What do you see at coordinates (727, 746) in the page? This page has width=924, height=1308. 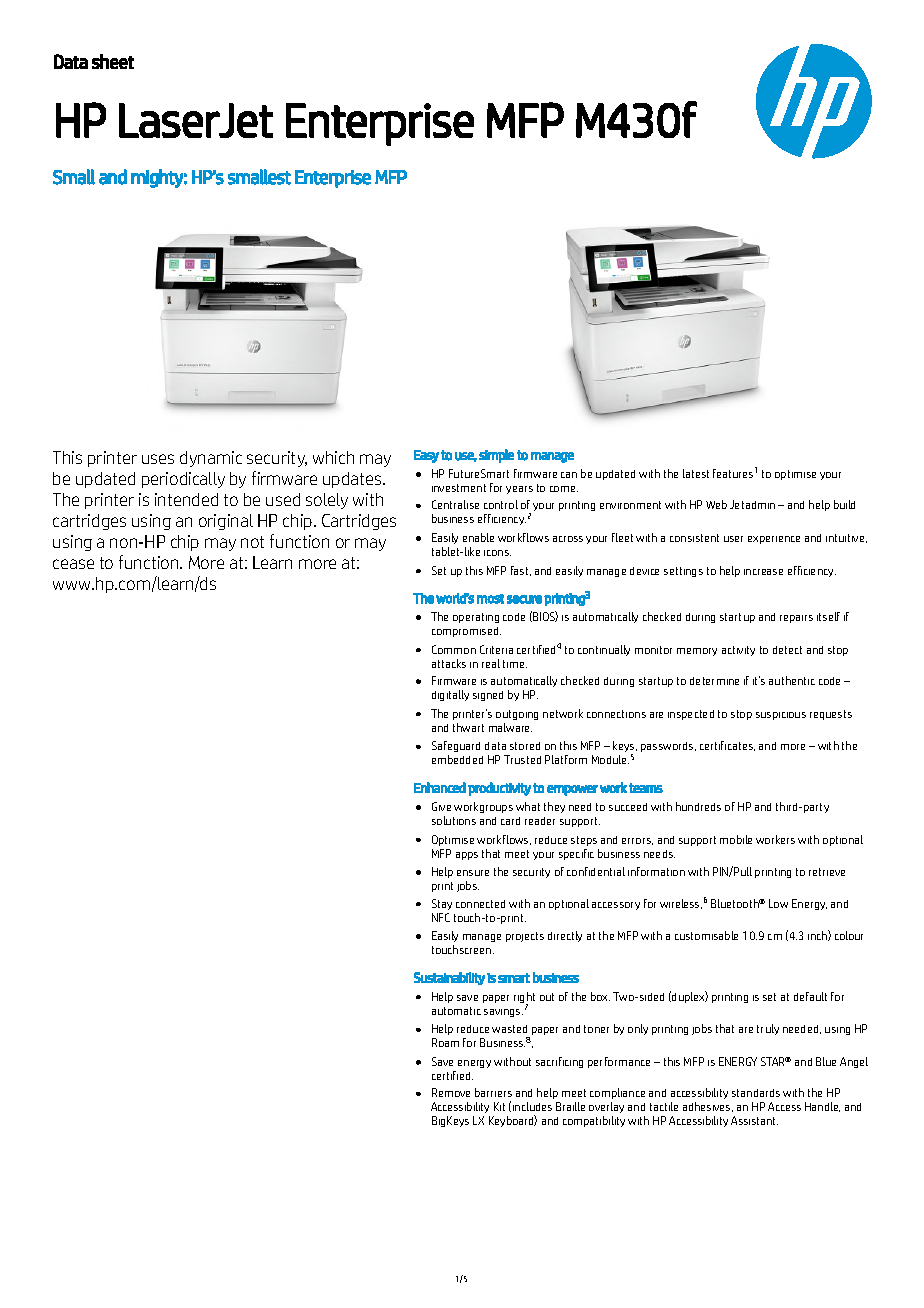 I see `certificates` at bounding box center [727, 746].
